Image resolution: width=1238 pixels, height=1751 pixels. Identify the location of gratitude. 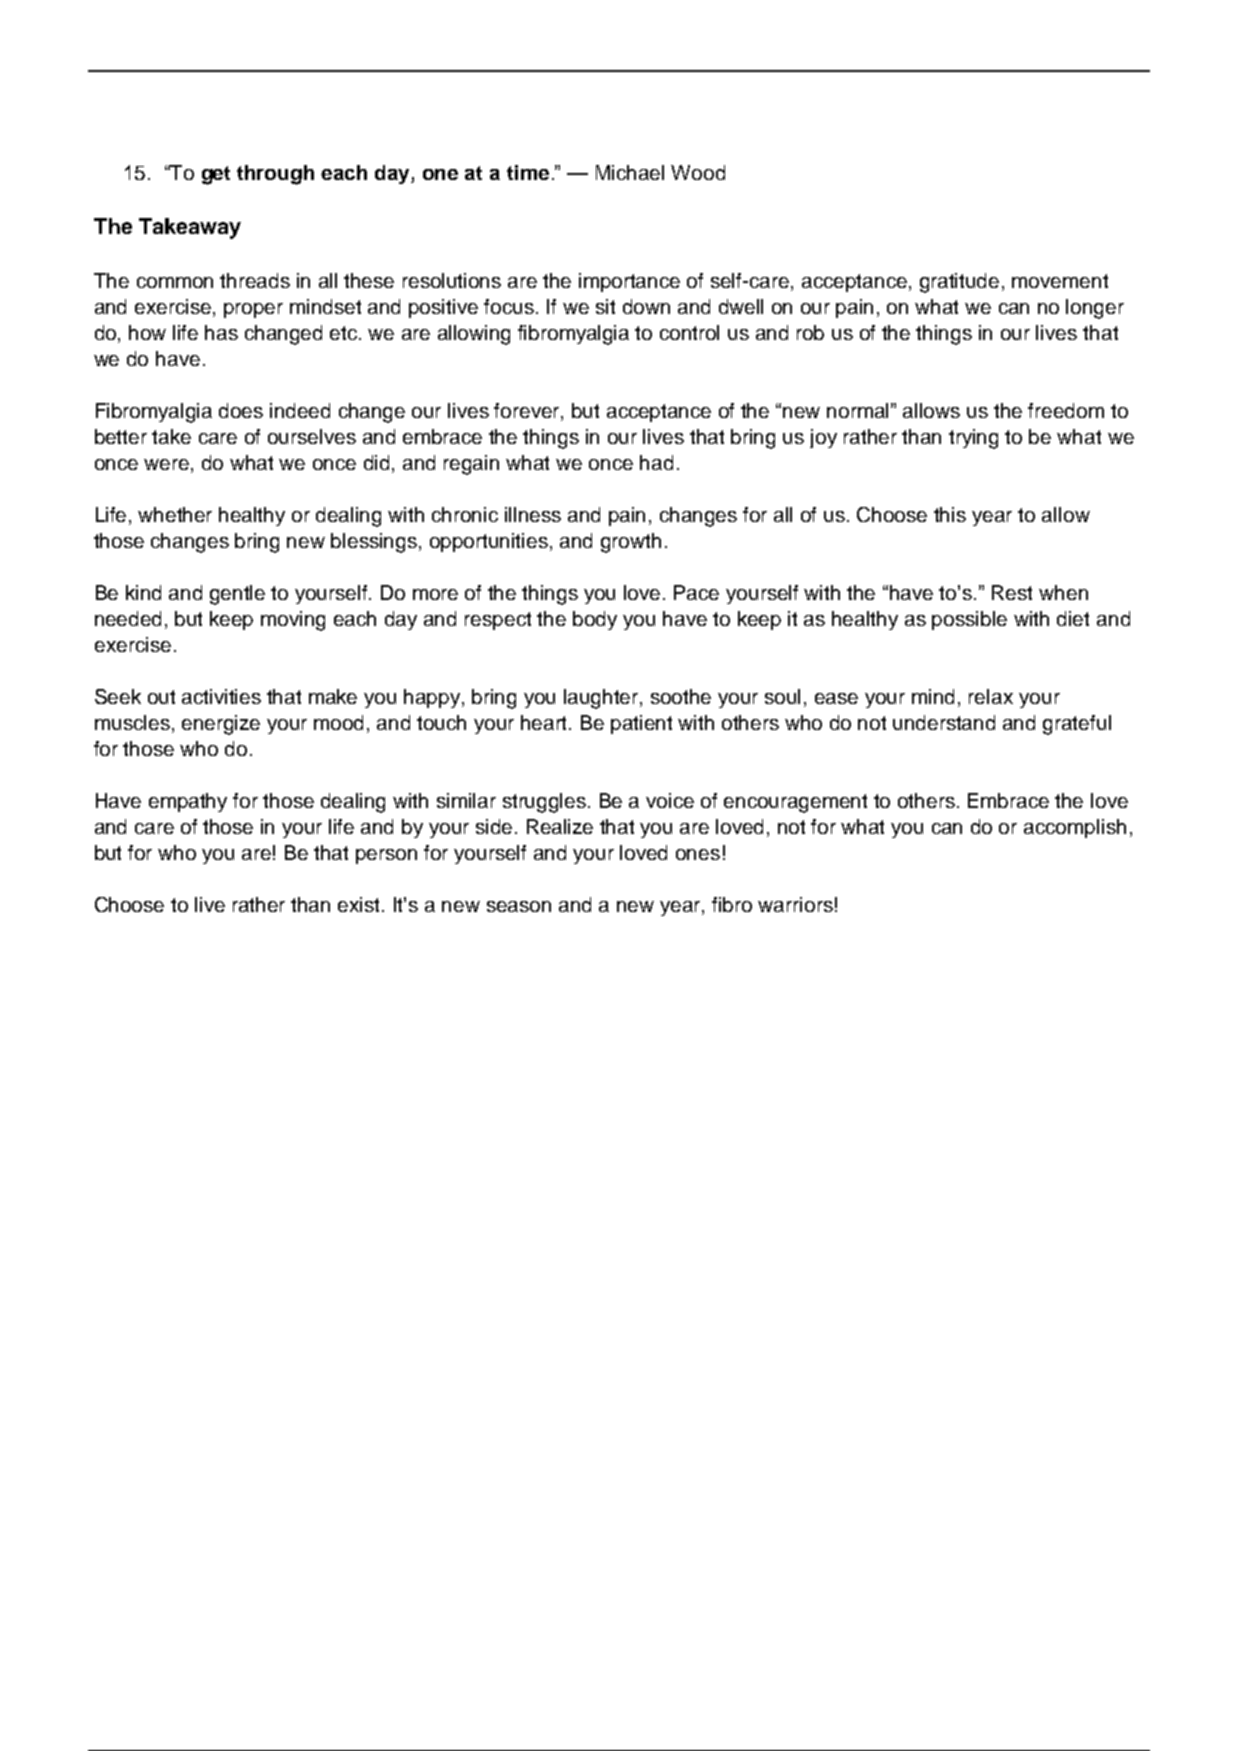
(959, 283).
